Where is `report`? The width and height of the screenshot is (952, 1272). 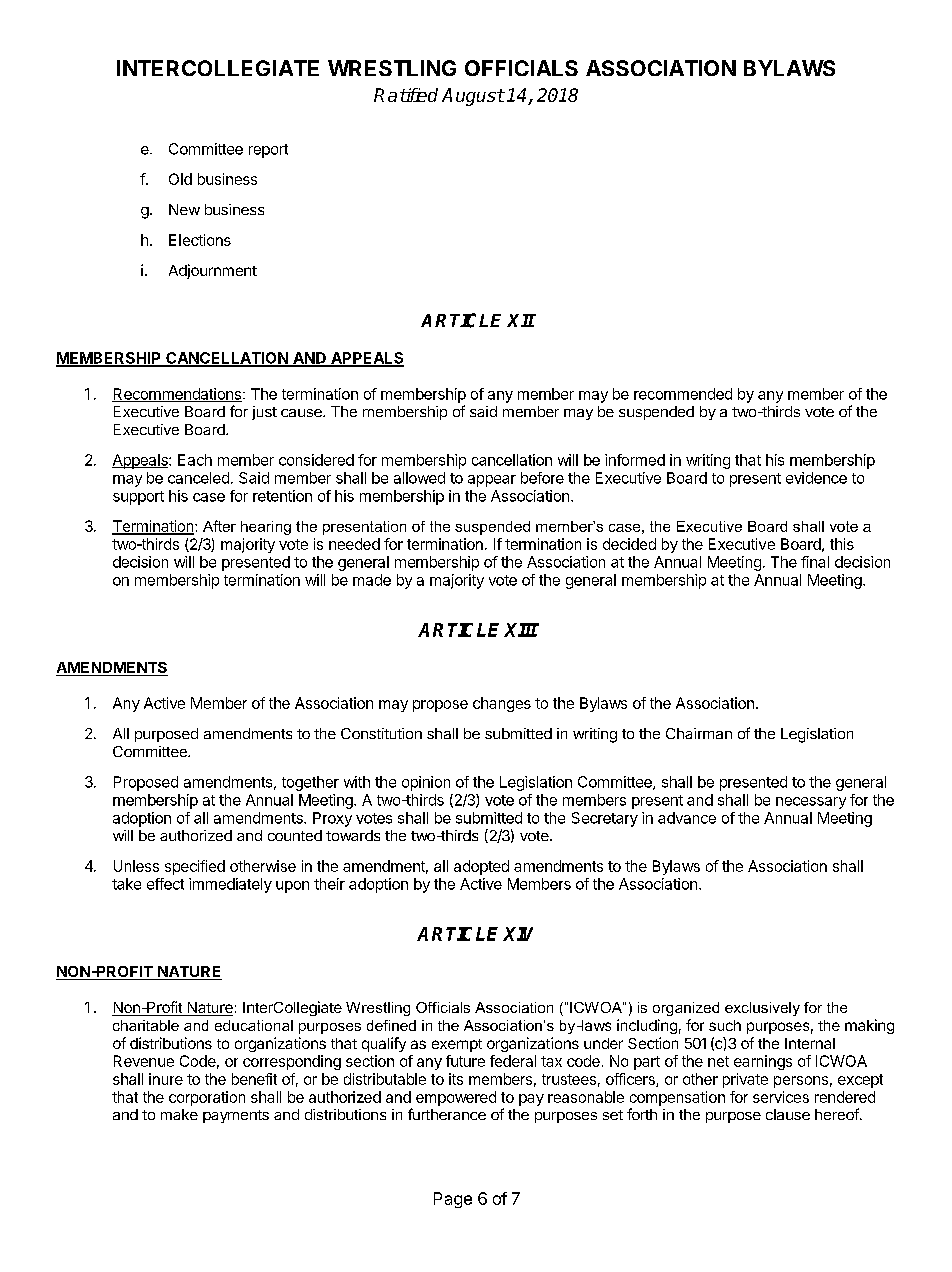
report is located at coordinates (268, 151).
